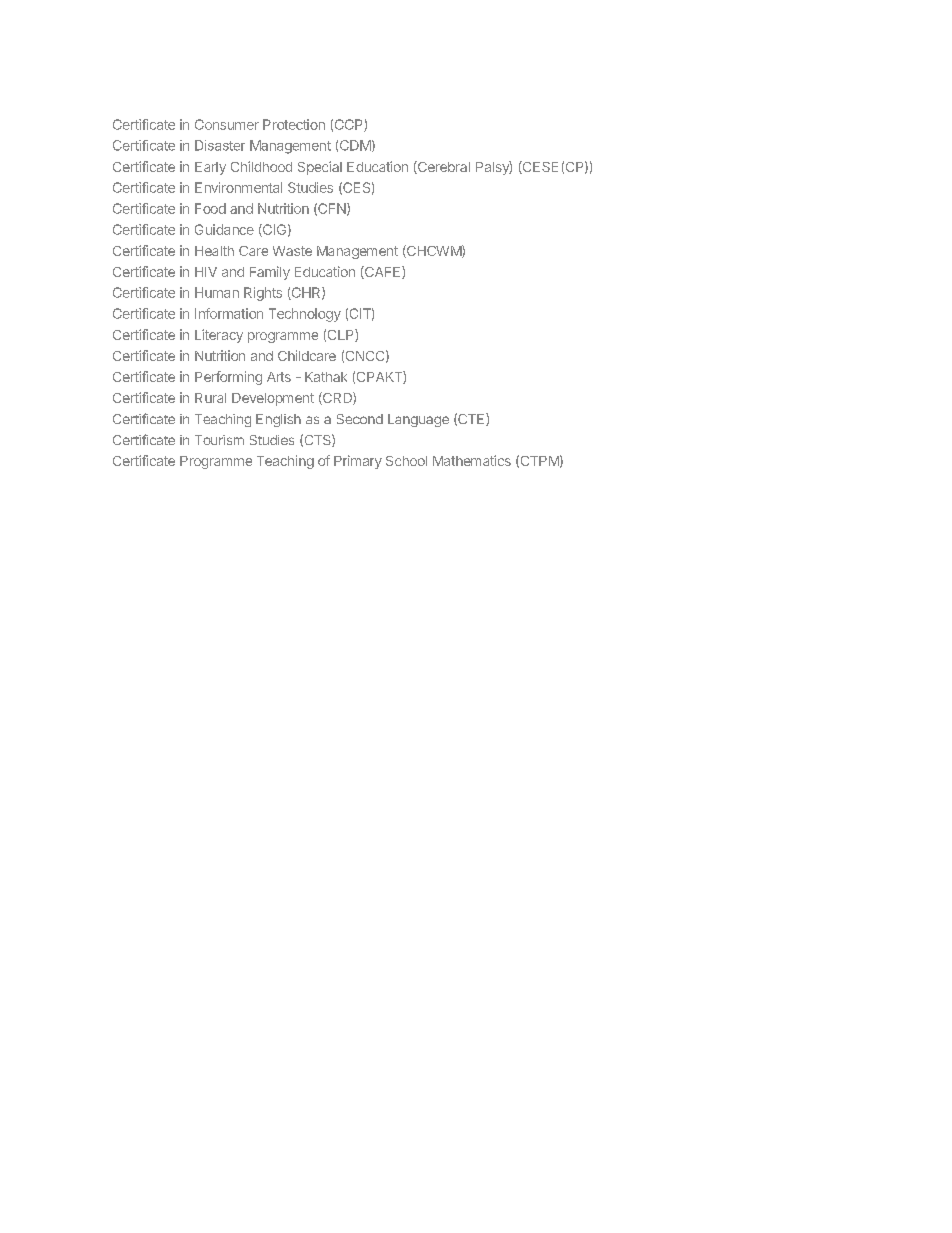  I want to click on Guidance, so click(224, 229).
